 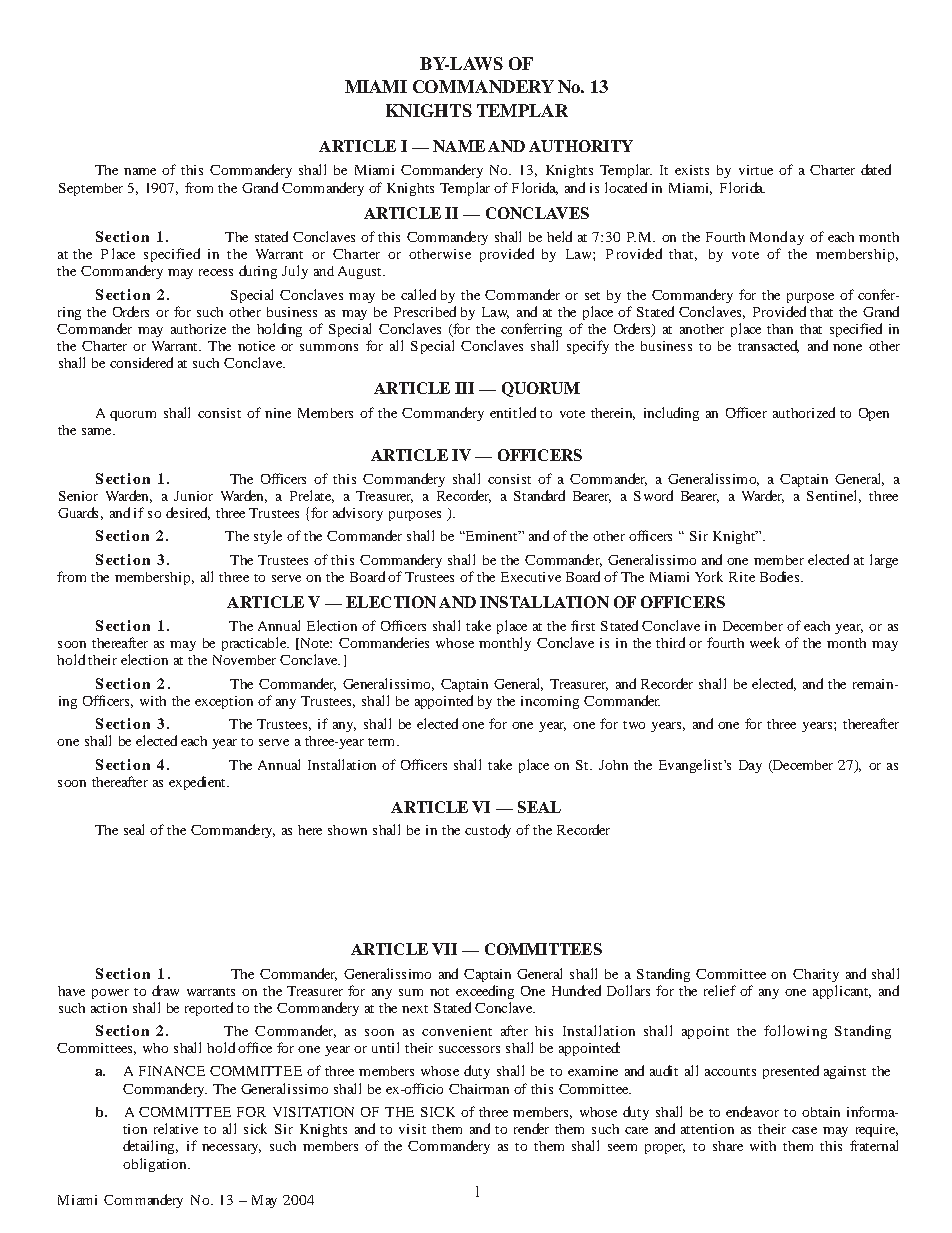 What do you see at coordinates (91, 189) in the document?
I see `September` at bounding box center [91, 189].
